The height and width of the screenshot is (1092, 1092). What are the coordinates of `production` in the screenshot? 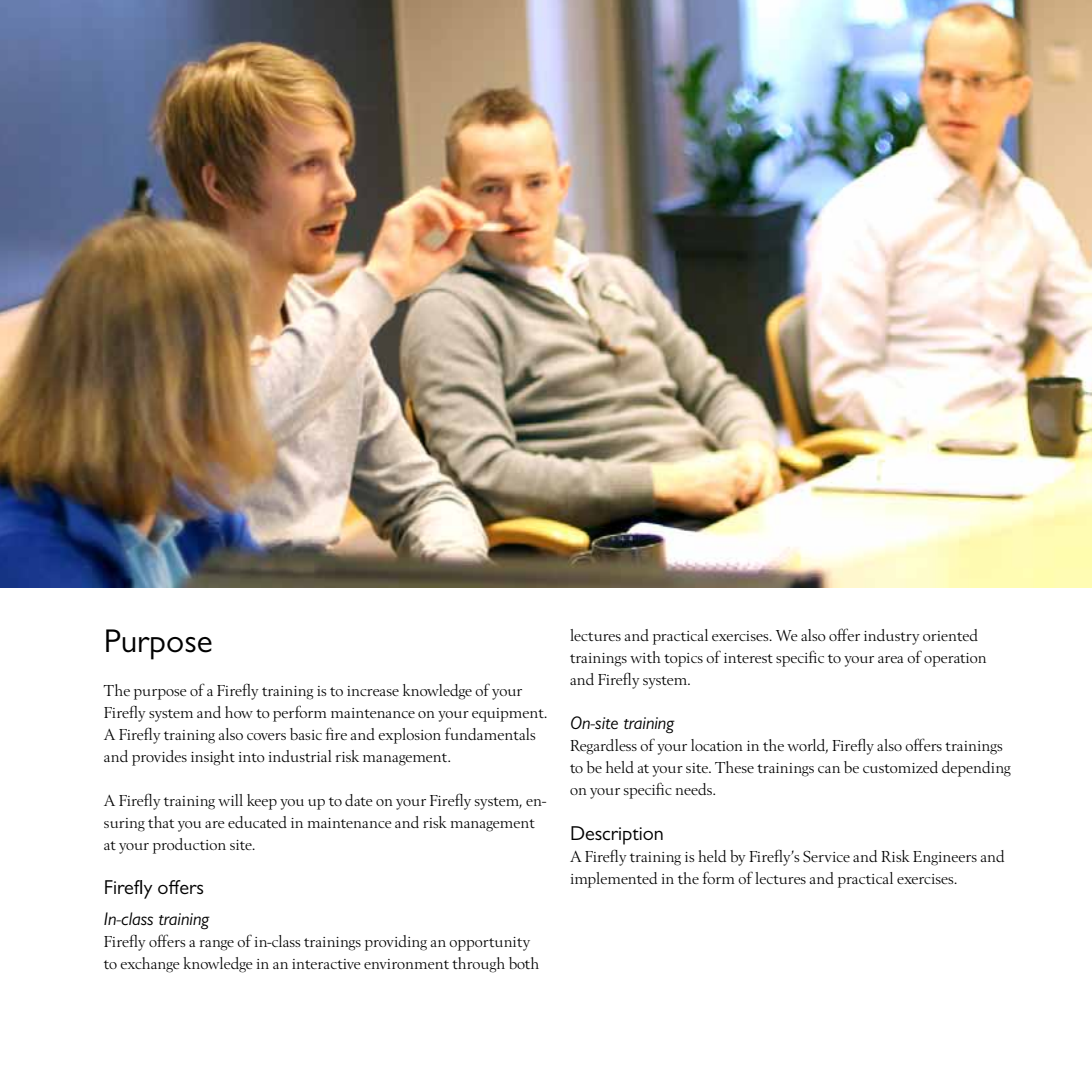 It's located at (189, 846).
